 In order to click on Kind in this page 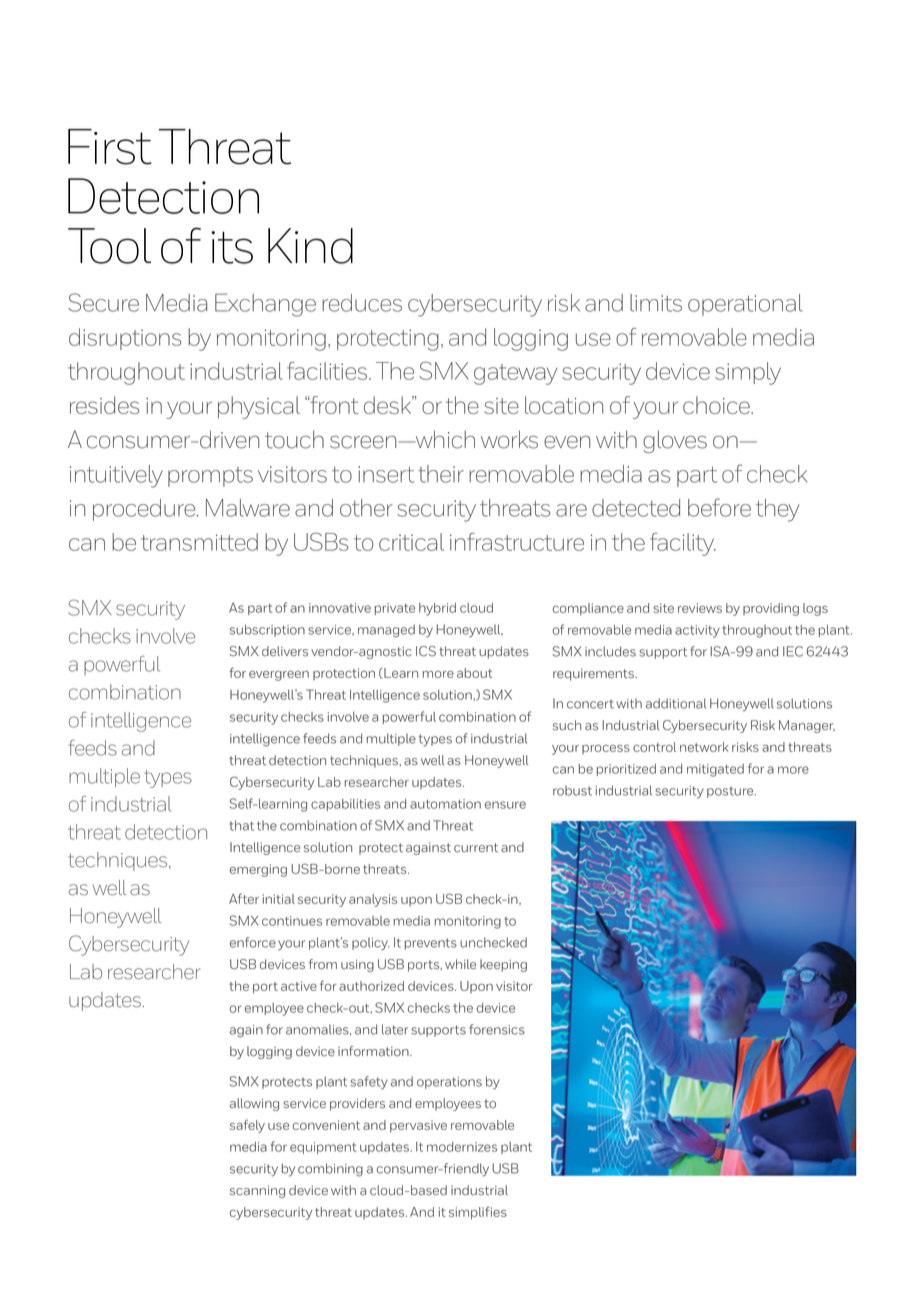, I will do `click(310, 246)`.
